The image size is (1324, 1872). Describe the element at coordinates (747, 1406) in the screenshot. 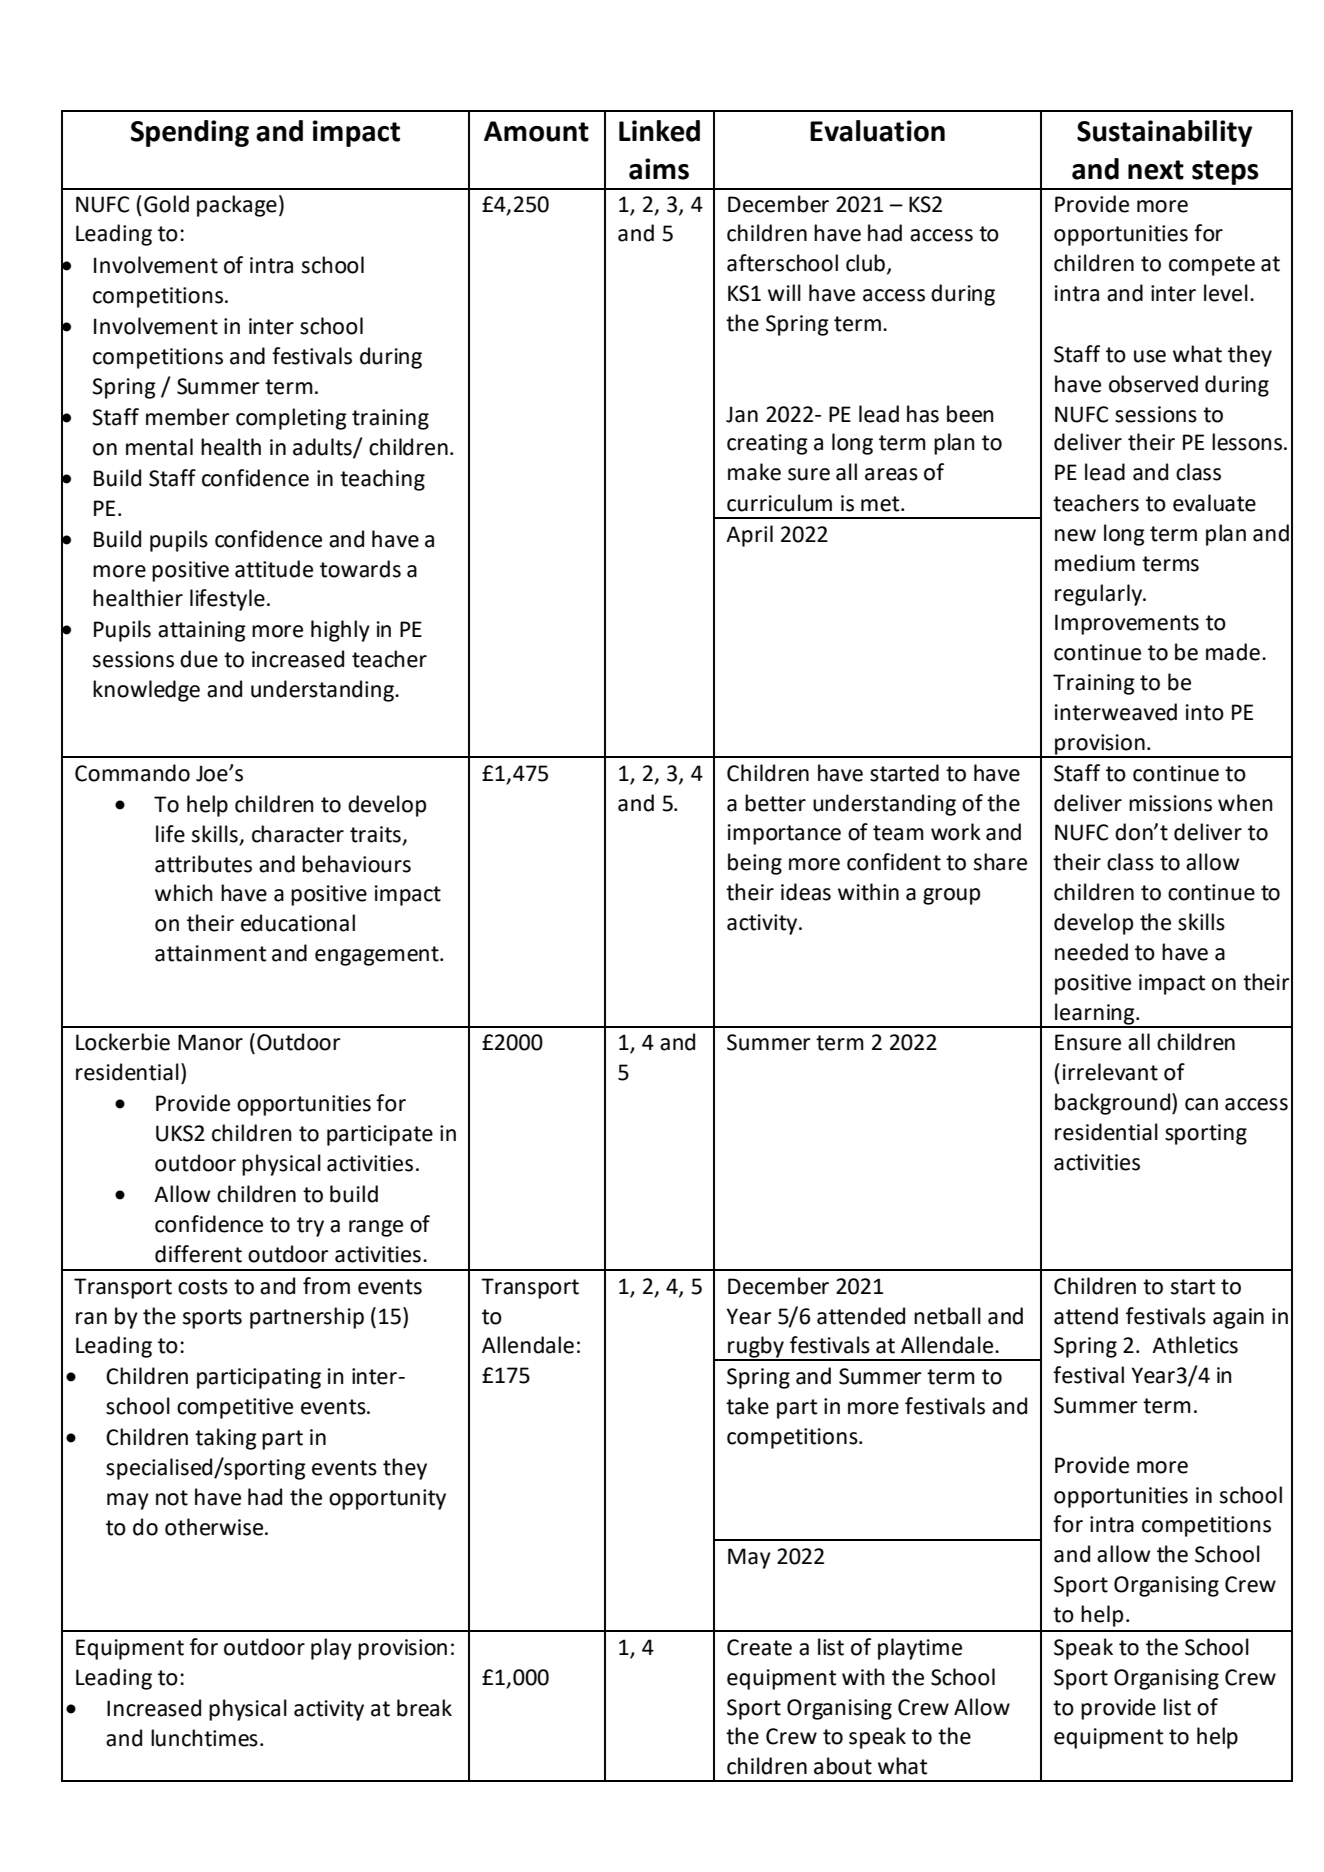

I see `take` at that location.
